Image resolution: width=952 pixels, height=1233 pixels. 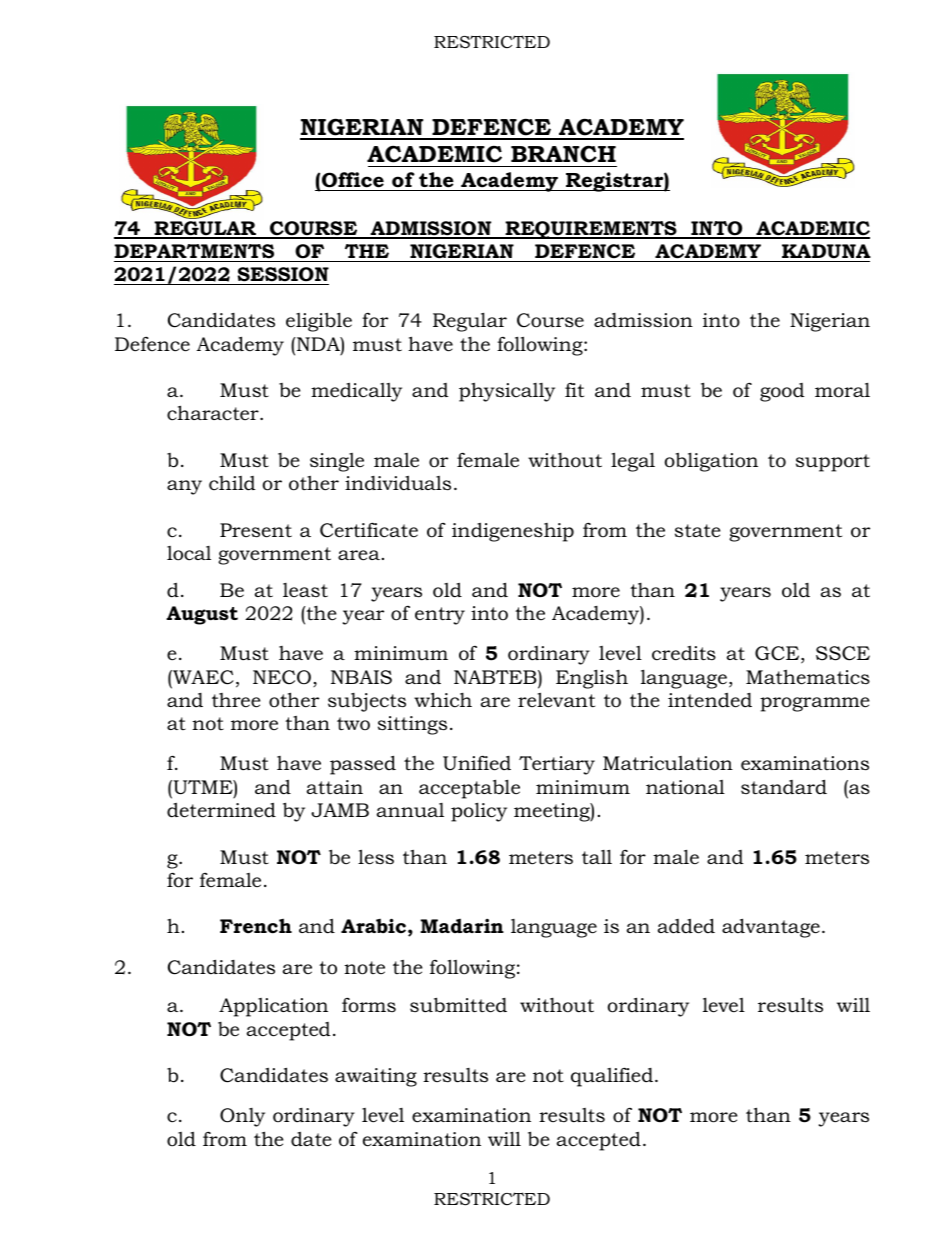 What do you see at coordinates (221, 810) in the document?
I see `determined` at bounding box center [221, 810].
